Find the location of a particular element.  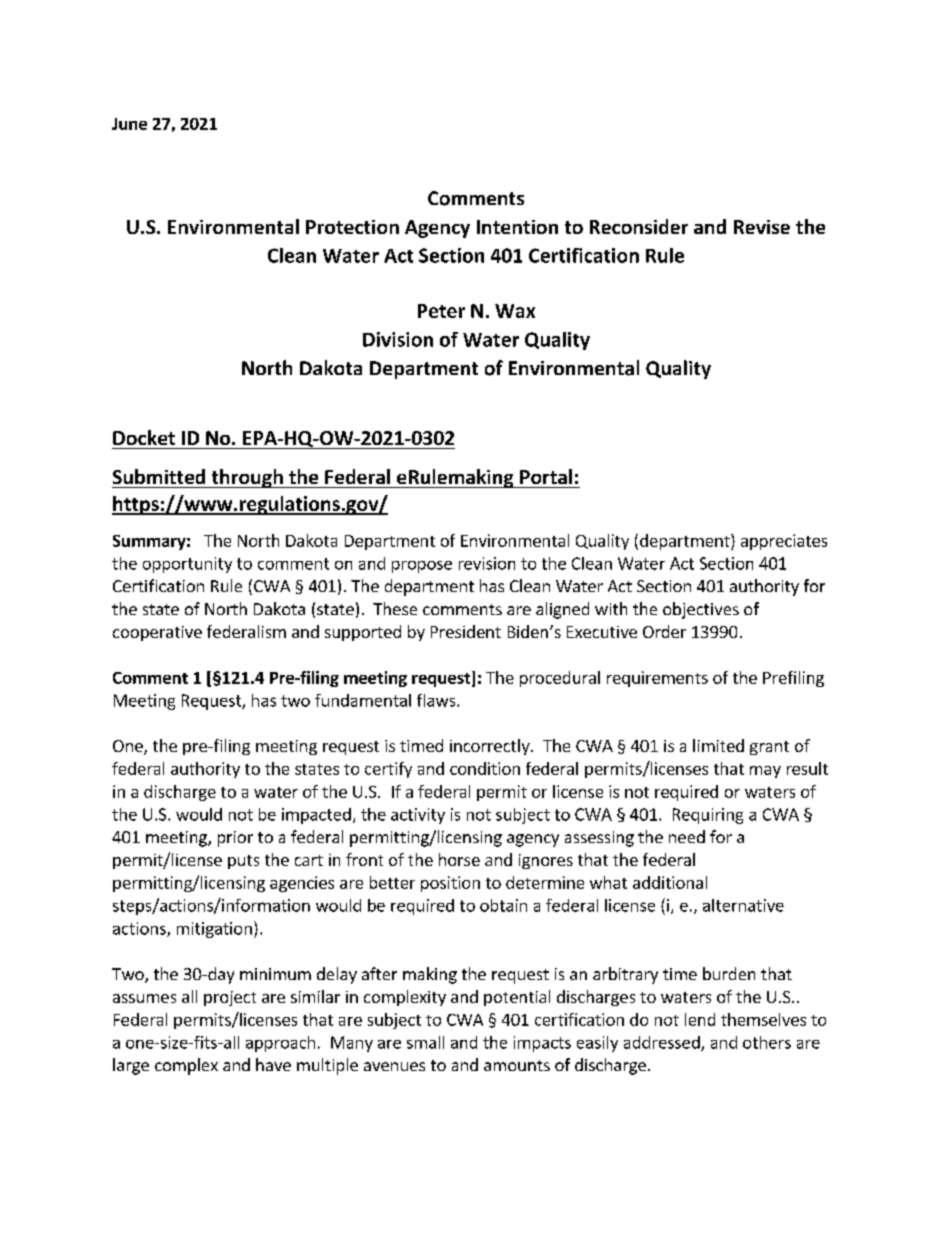

Portal is located at coordinates (546, 476).
